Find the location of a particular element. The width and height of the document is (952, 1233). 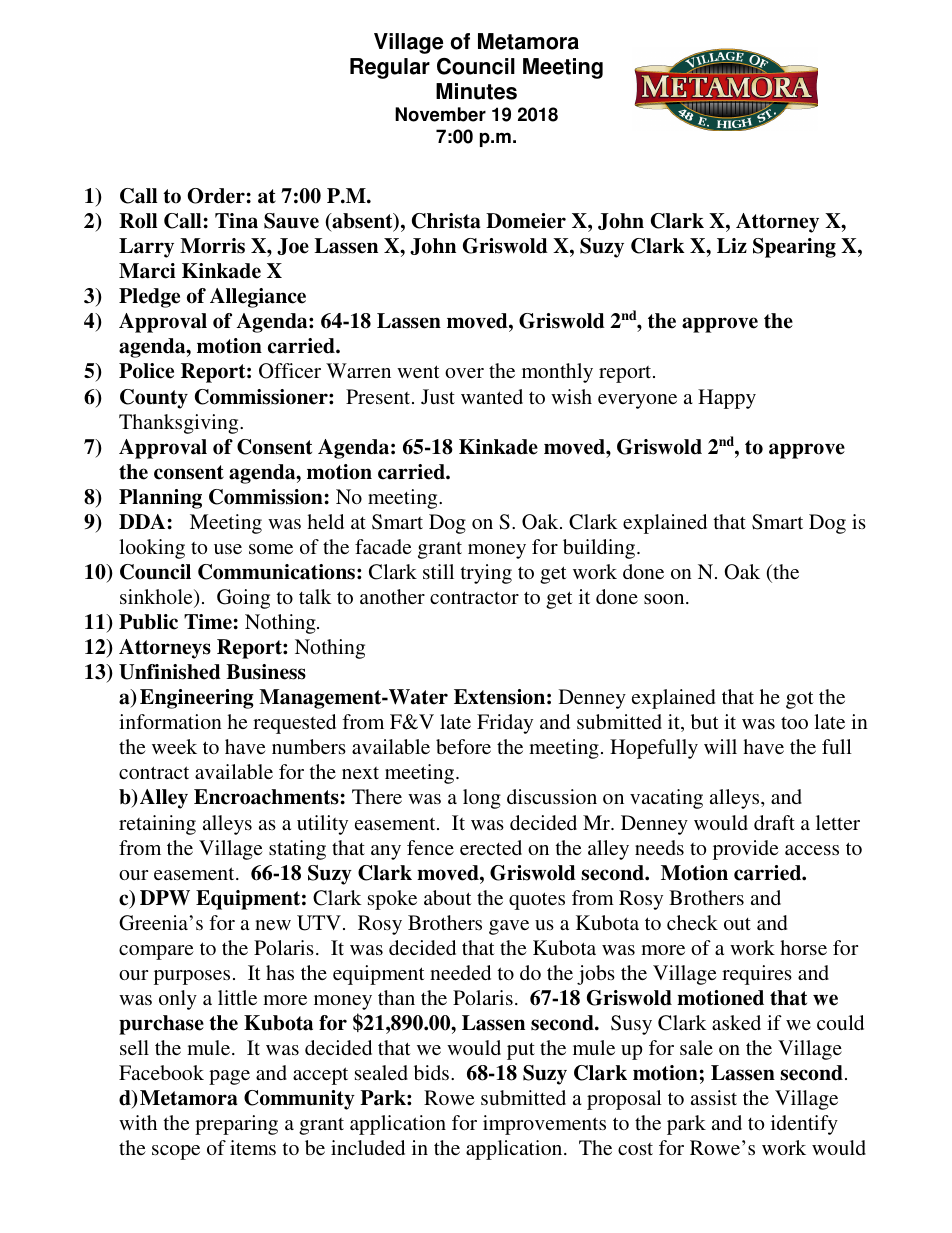

soon is located at coordinates (665, 599).
